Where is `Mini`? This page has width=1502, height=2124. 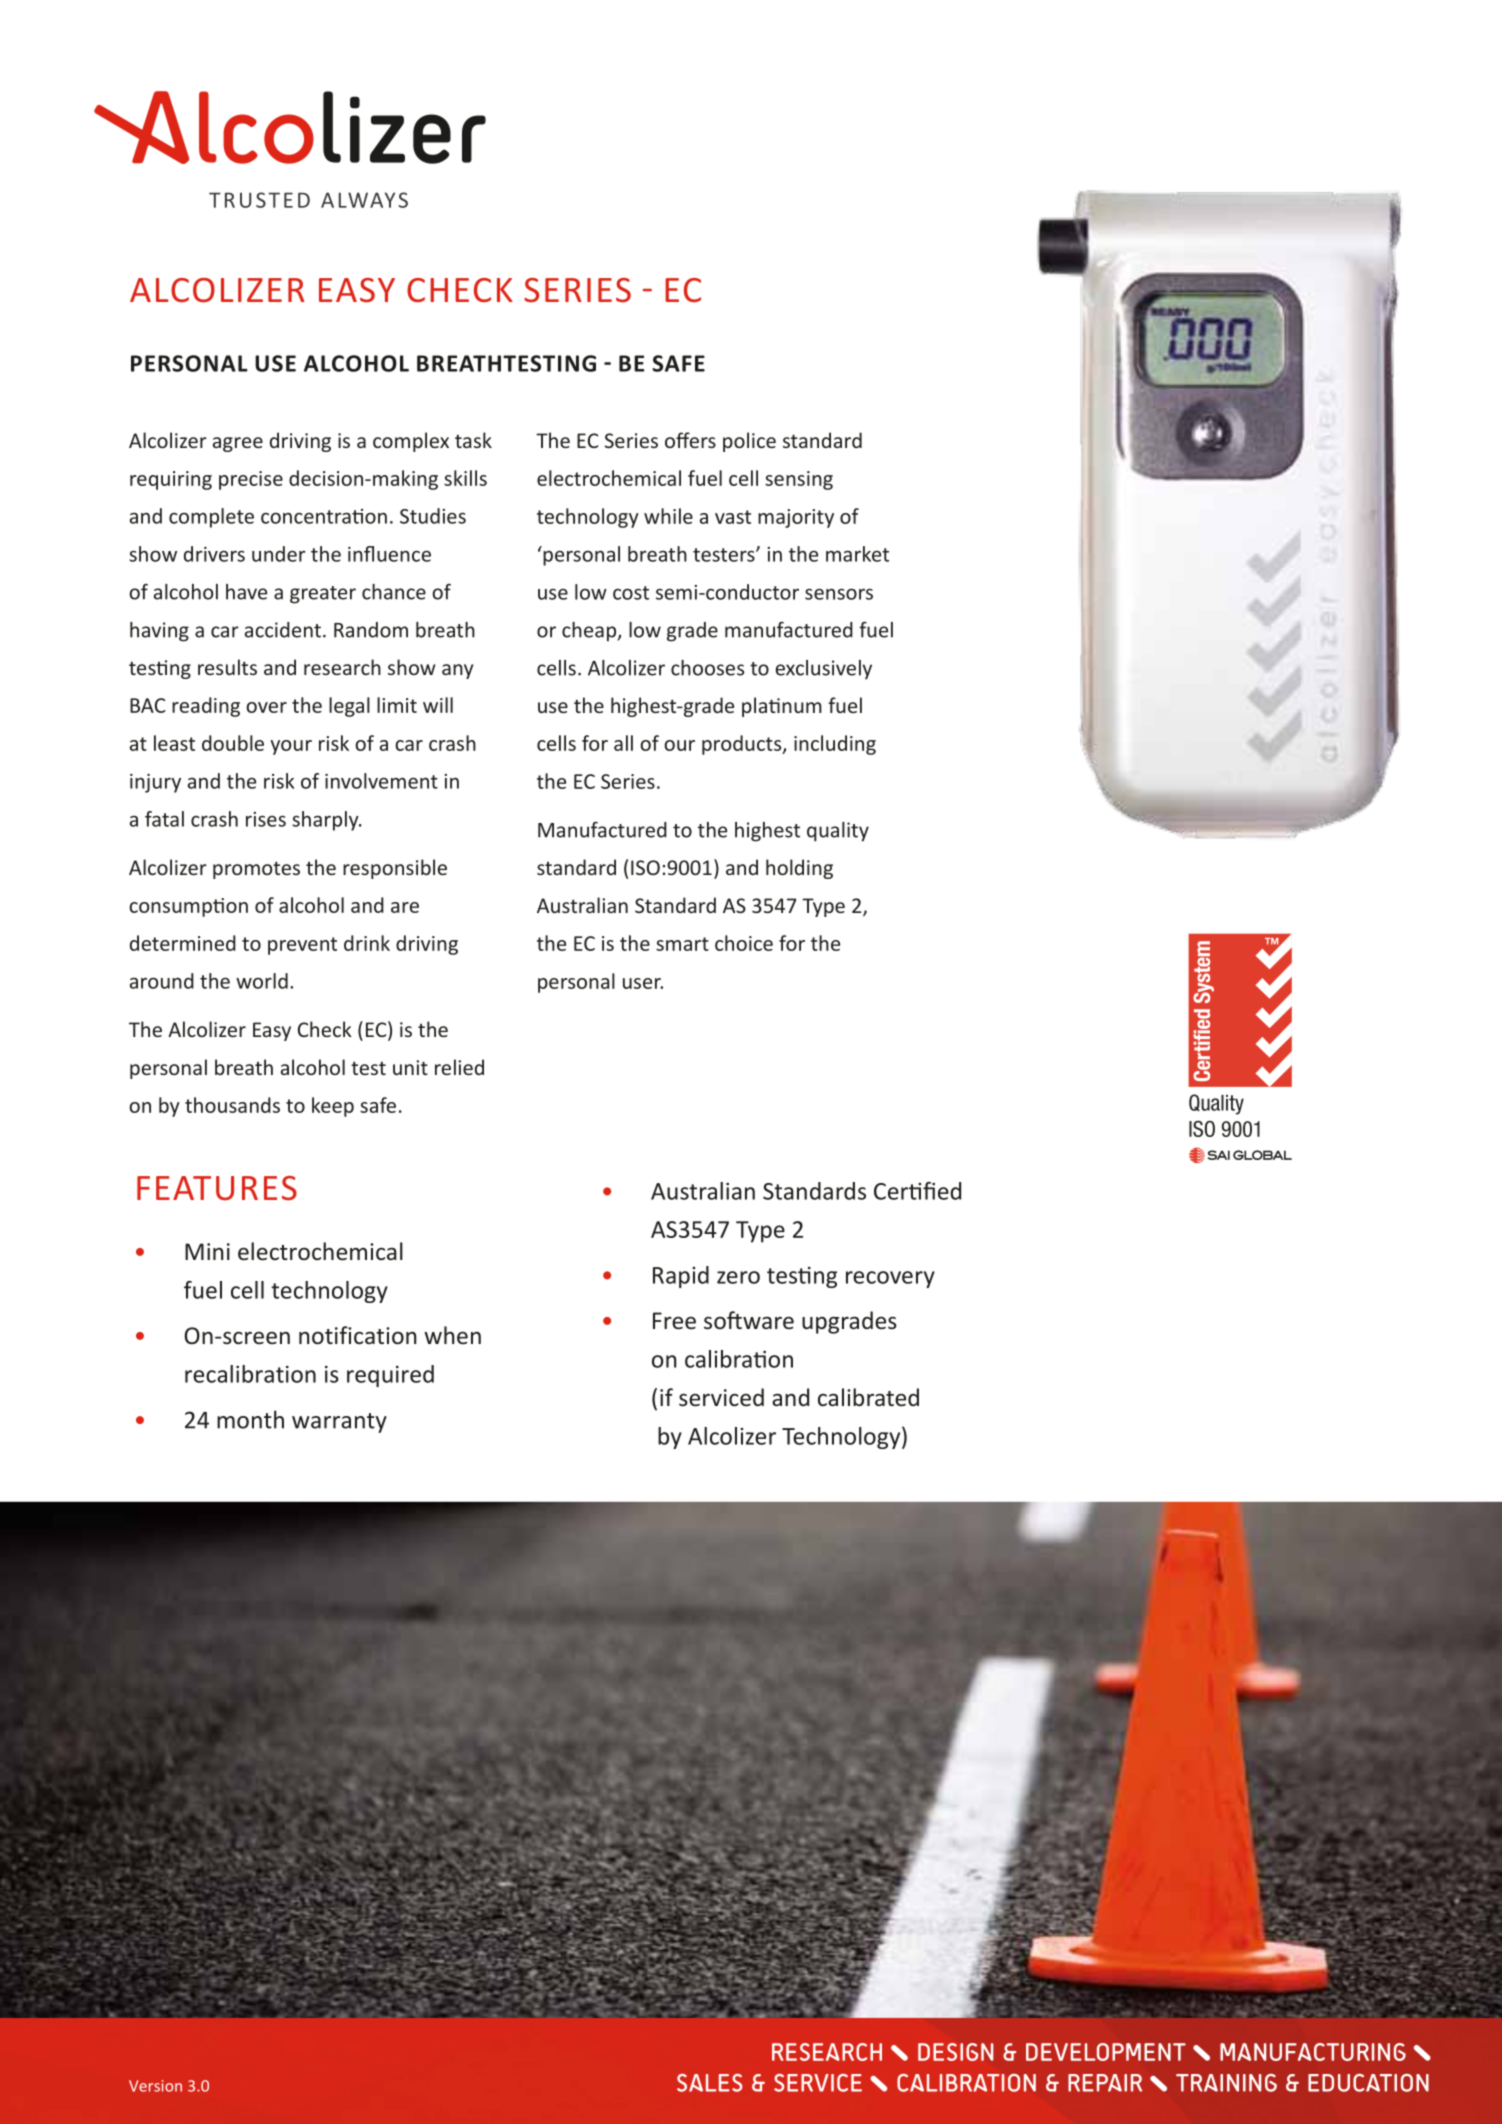
Mini is located at coordinates (207, 1251).
